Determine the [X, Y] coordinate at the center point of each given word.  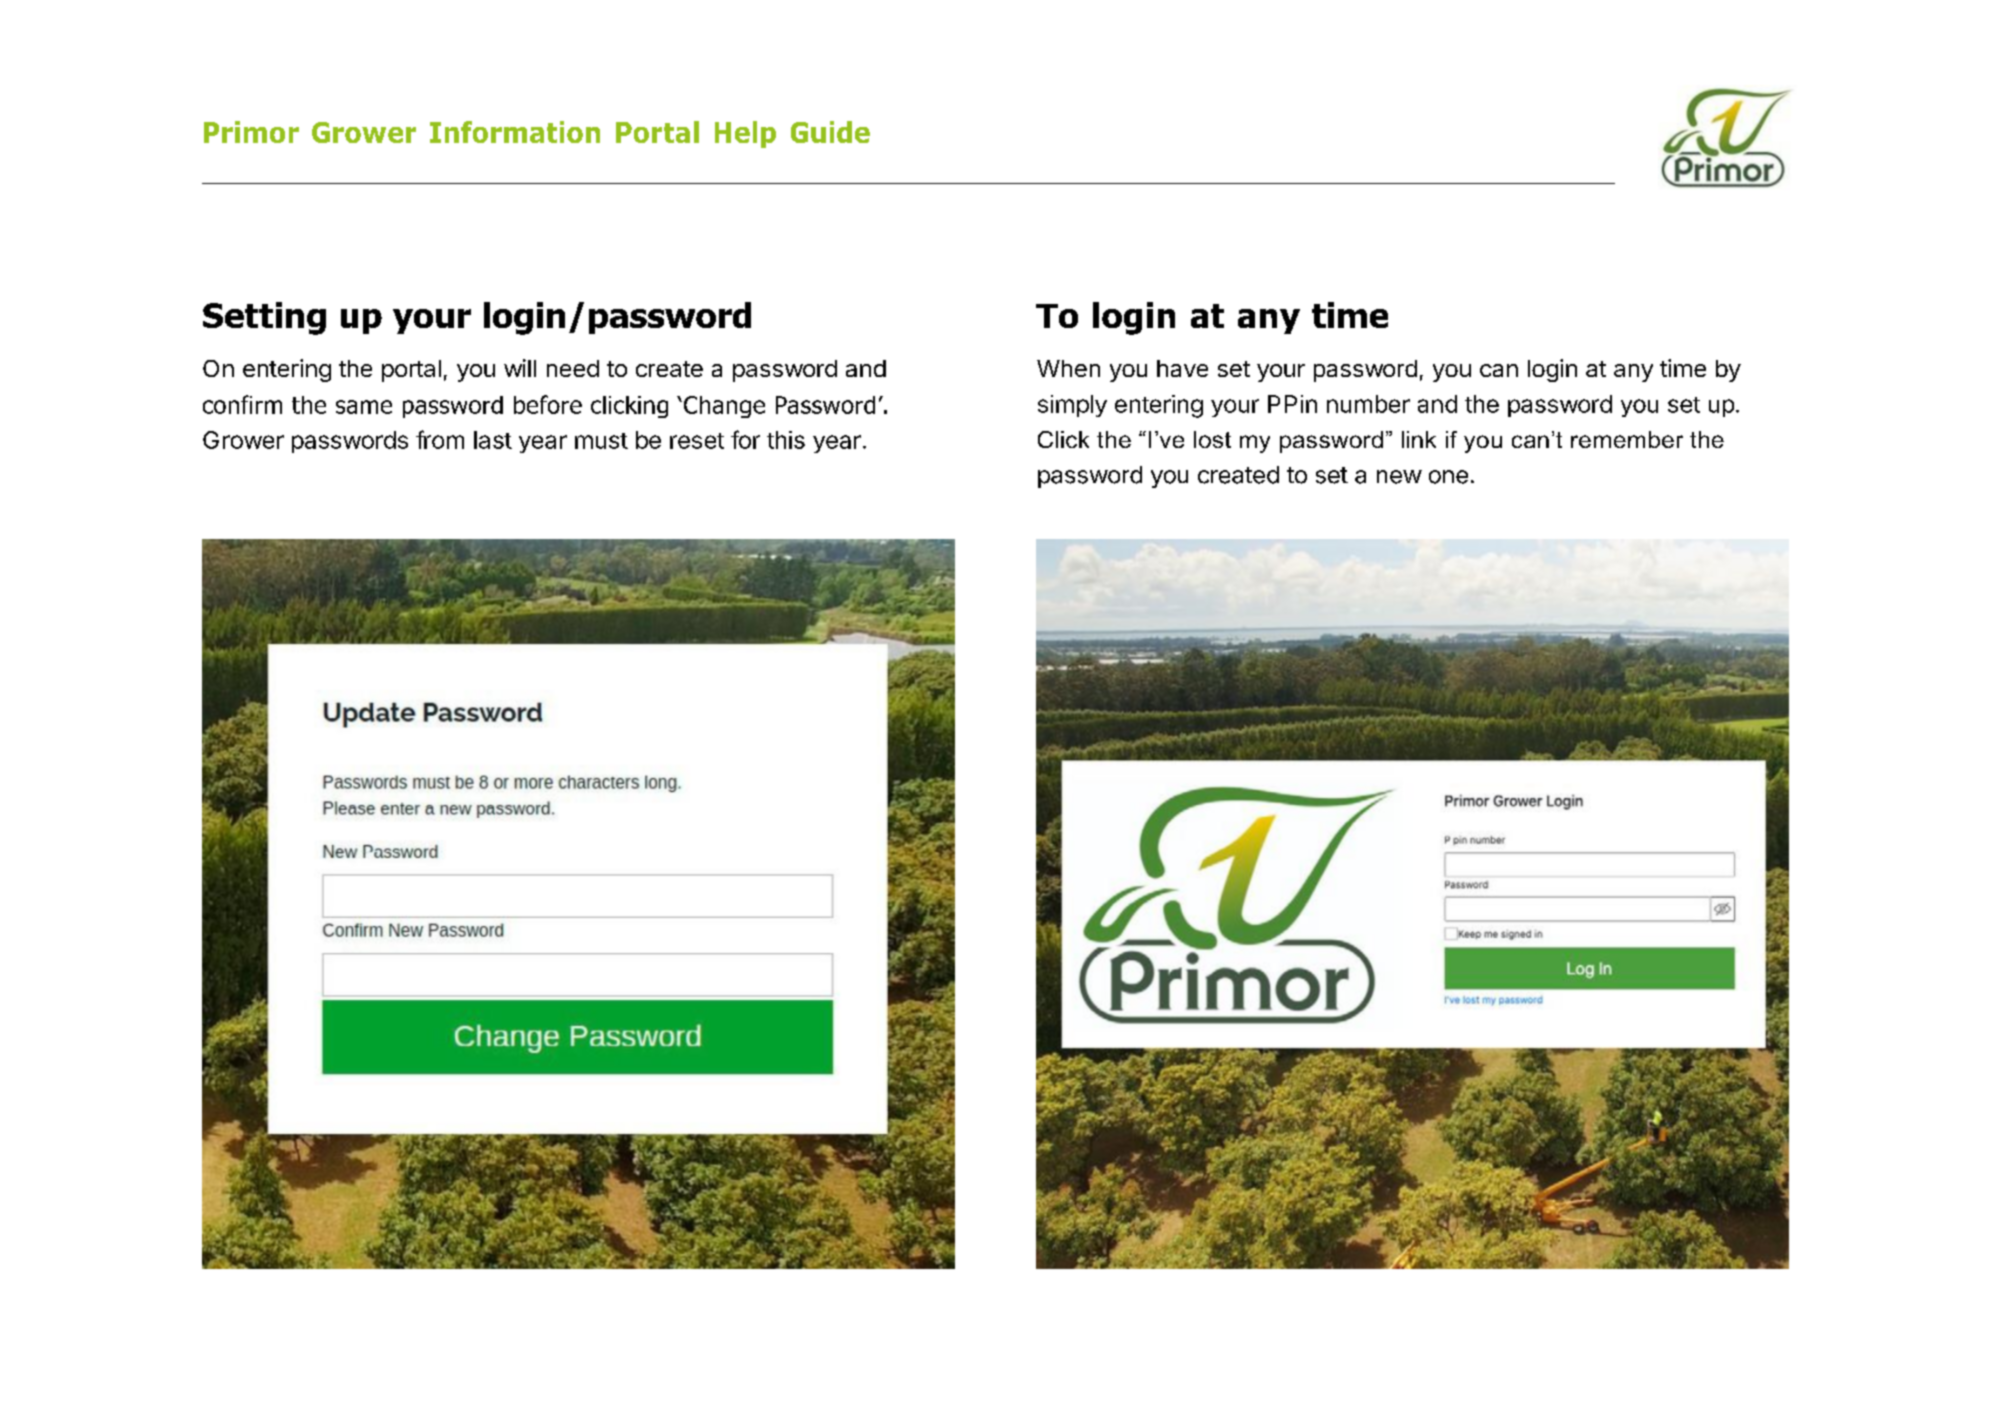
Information [515, 132]
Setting [264, 318]
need [573, 368]
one [1448, 477]
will [520, 368]
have [1182, 368]
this [786, 440]
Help [745, 134]
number [1368, 404]
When [1068, 368]
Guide [830, 132]
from [440, 439]
